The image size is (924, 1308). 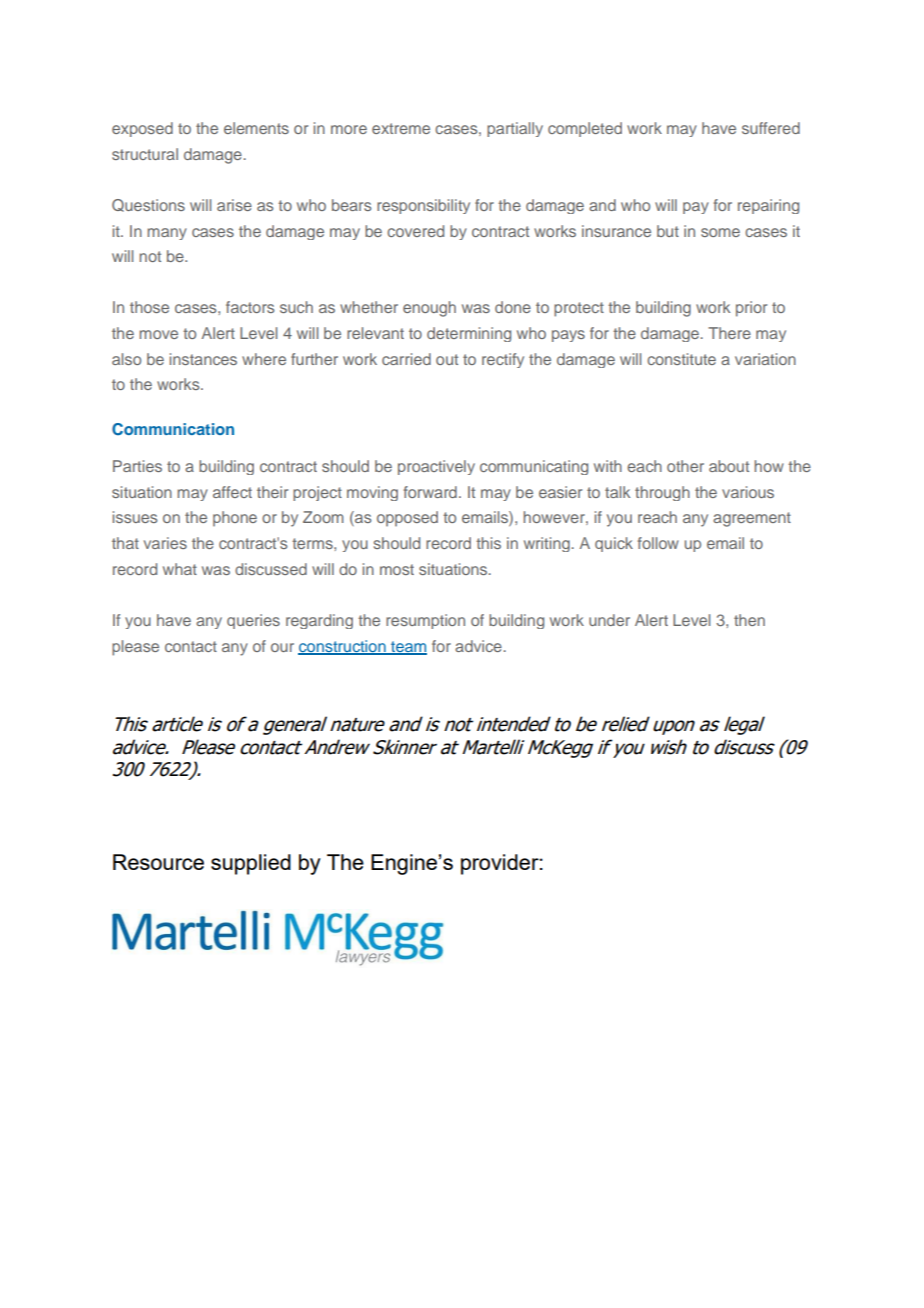 I want to click on structural, so click(x=145, y=154).
